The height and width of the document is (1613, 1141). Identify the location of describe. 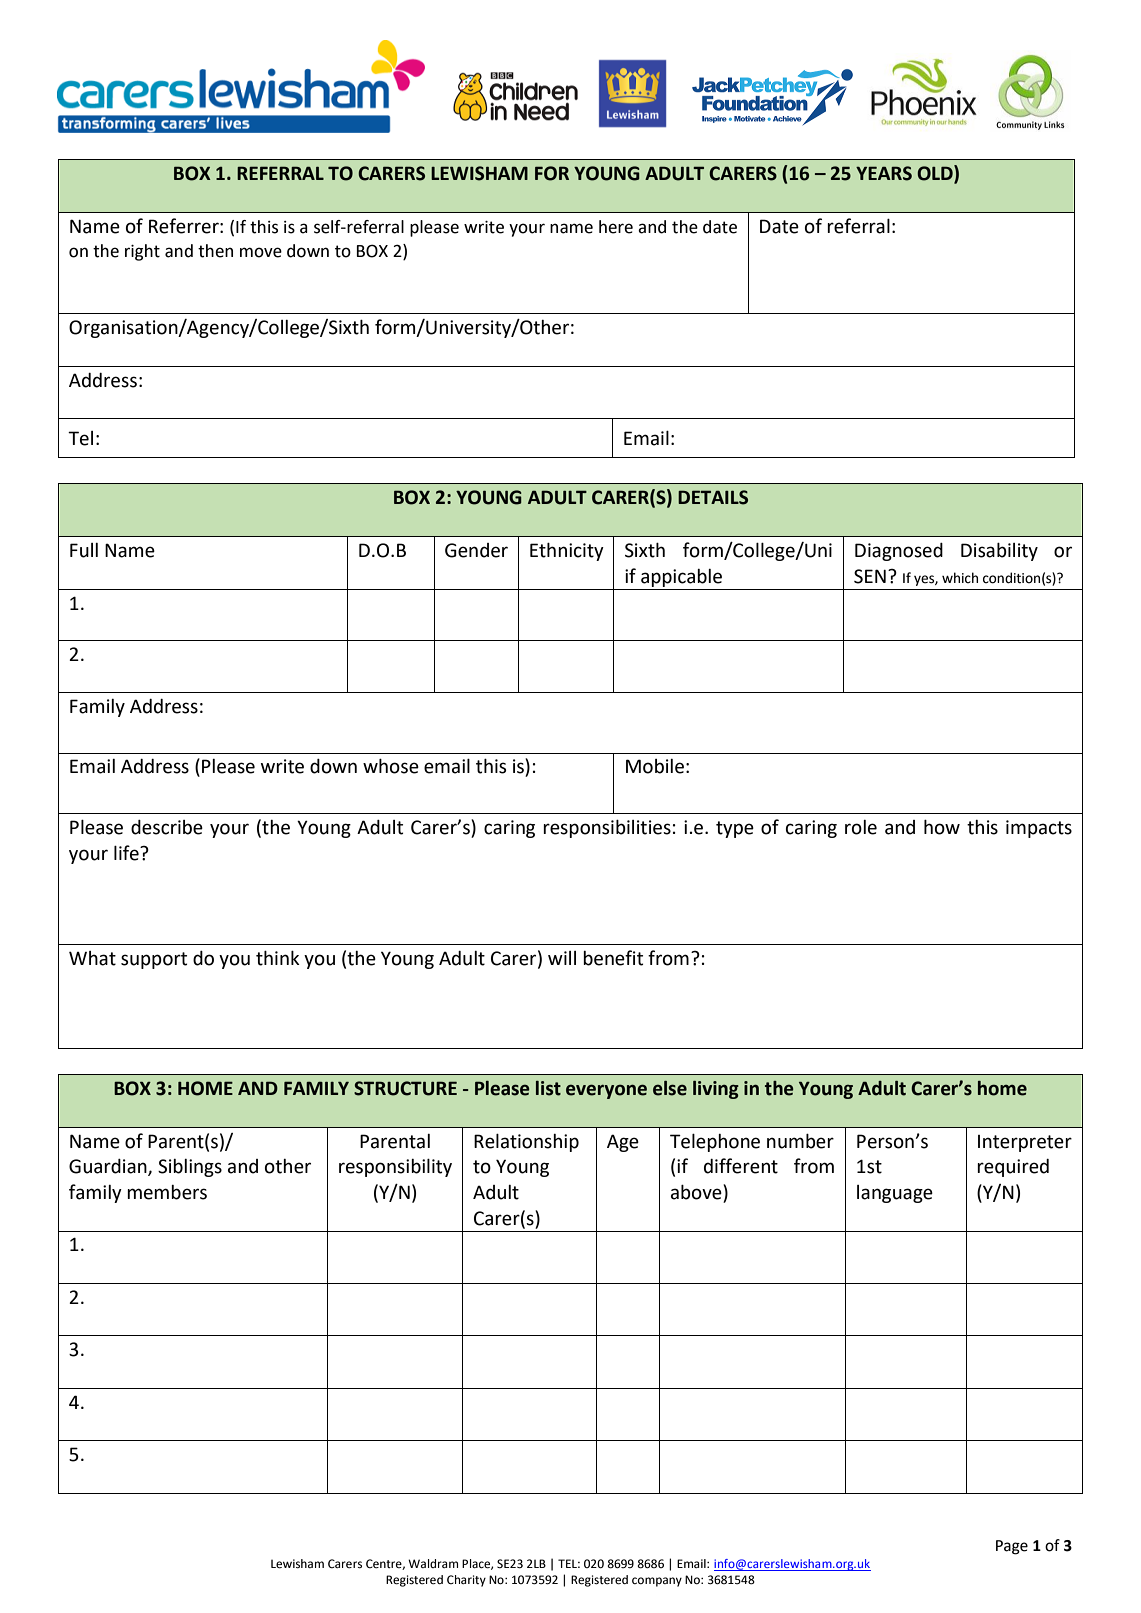
(167, 827).
